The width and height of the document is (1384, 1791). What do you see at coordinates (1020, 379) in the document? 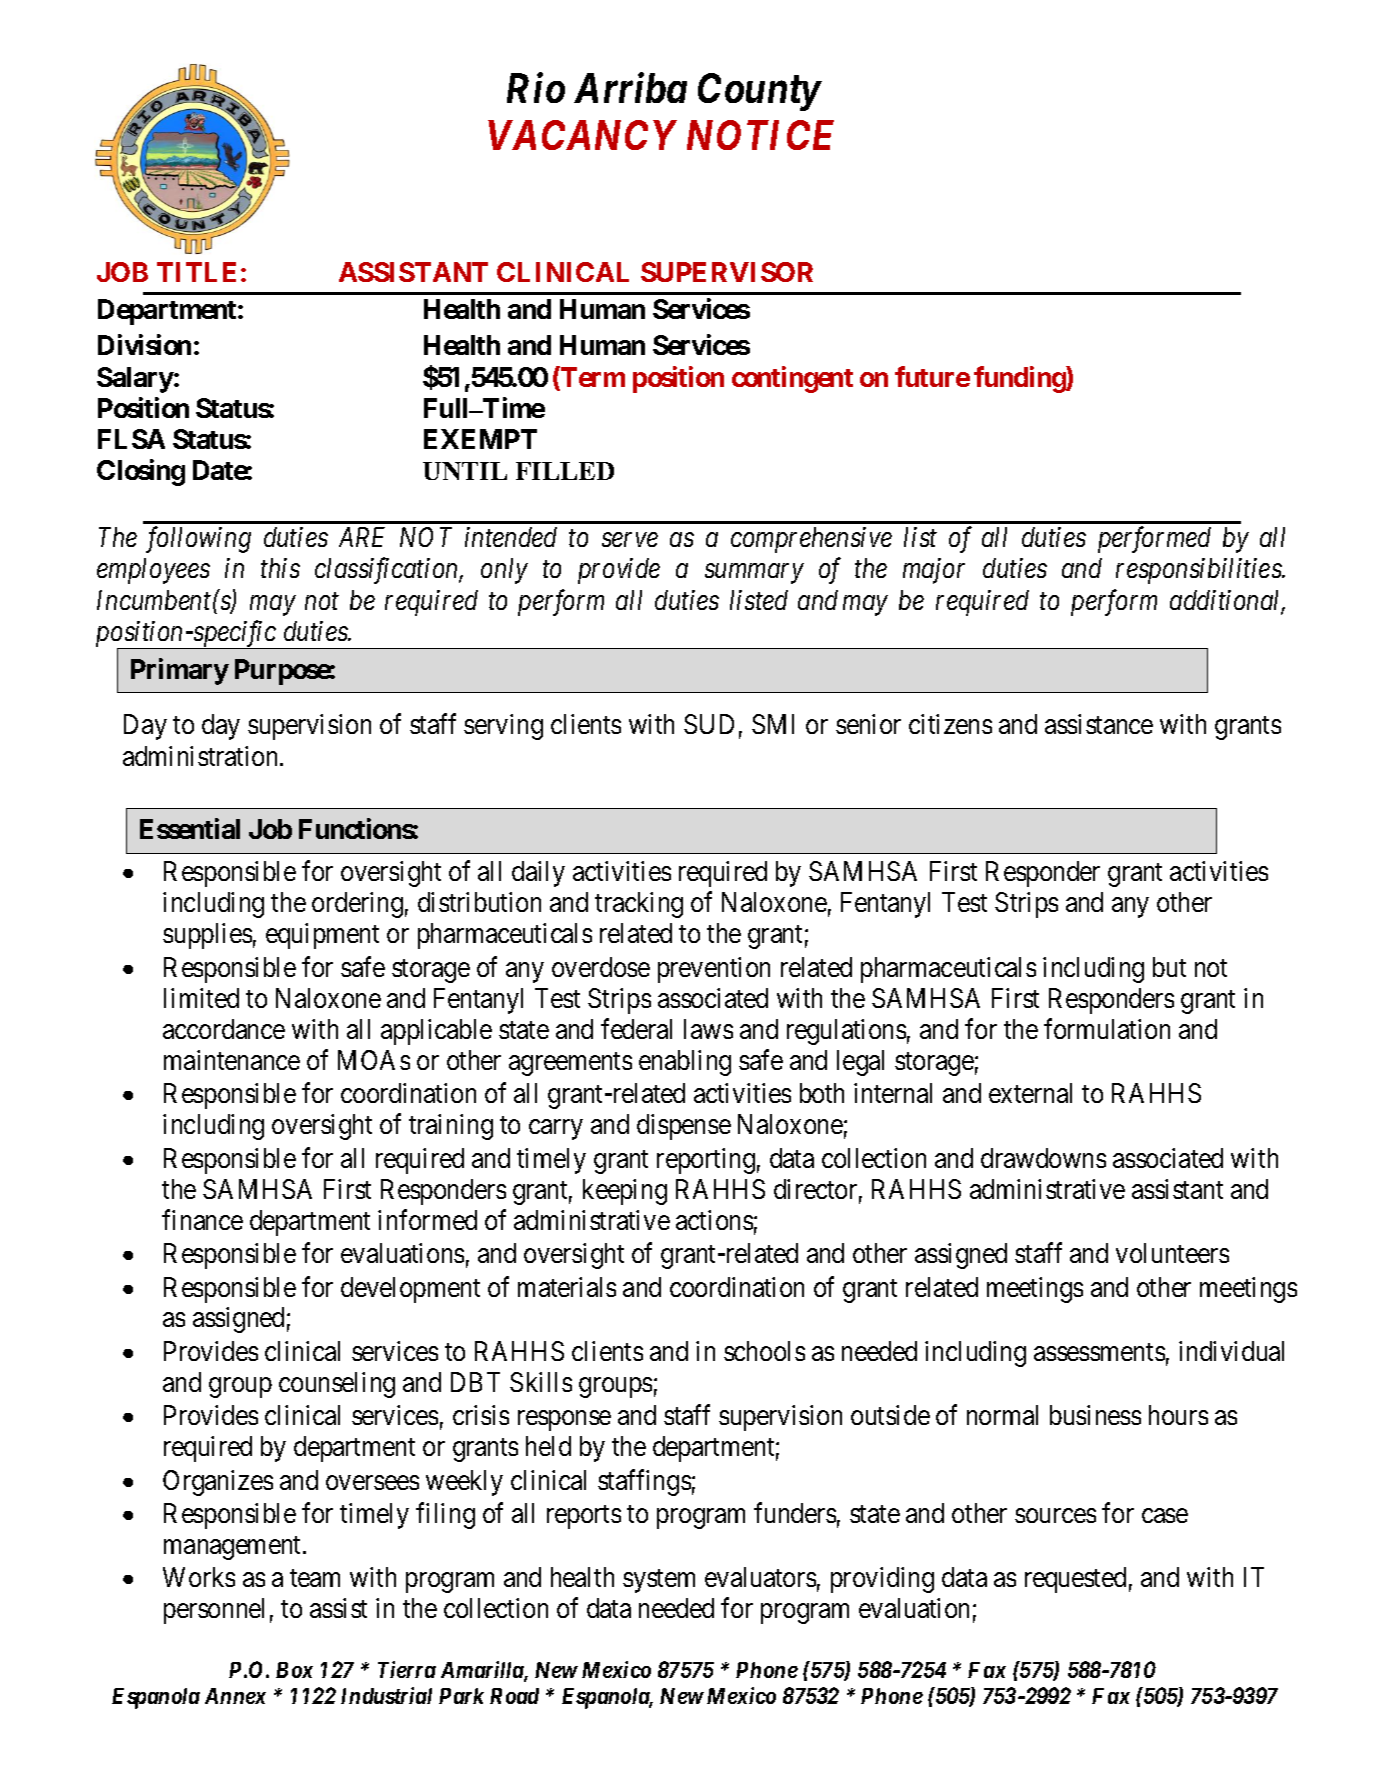
I see `funding` at bounding box center [1020, 379].
